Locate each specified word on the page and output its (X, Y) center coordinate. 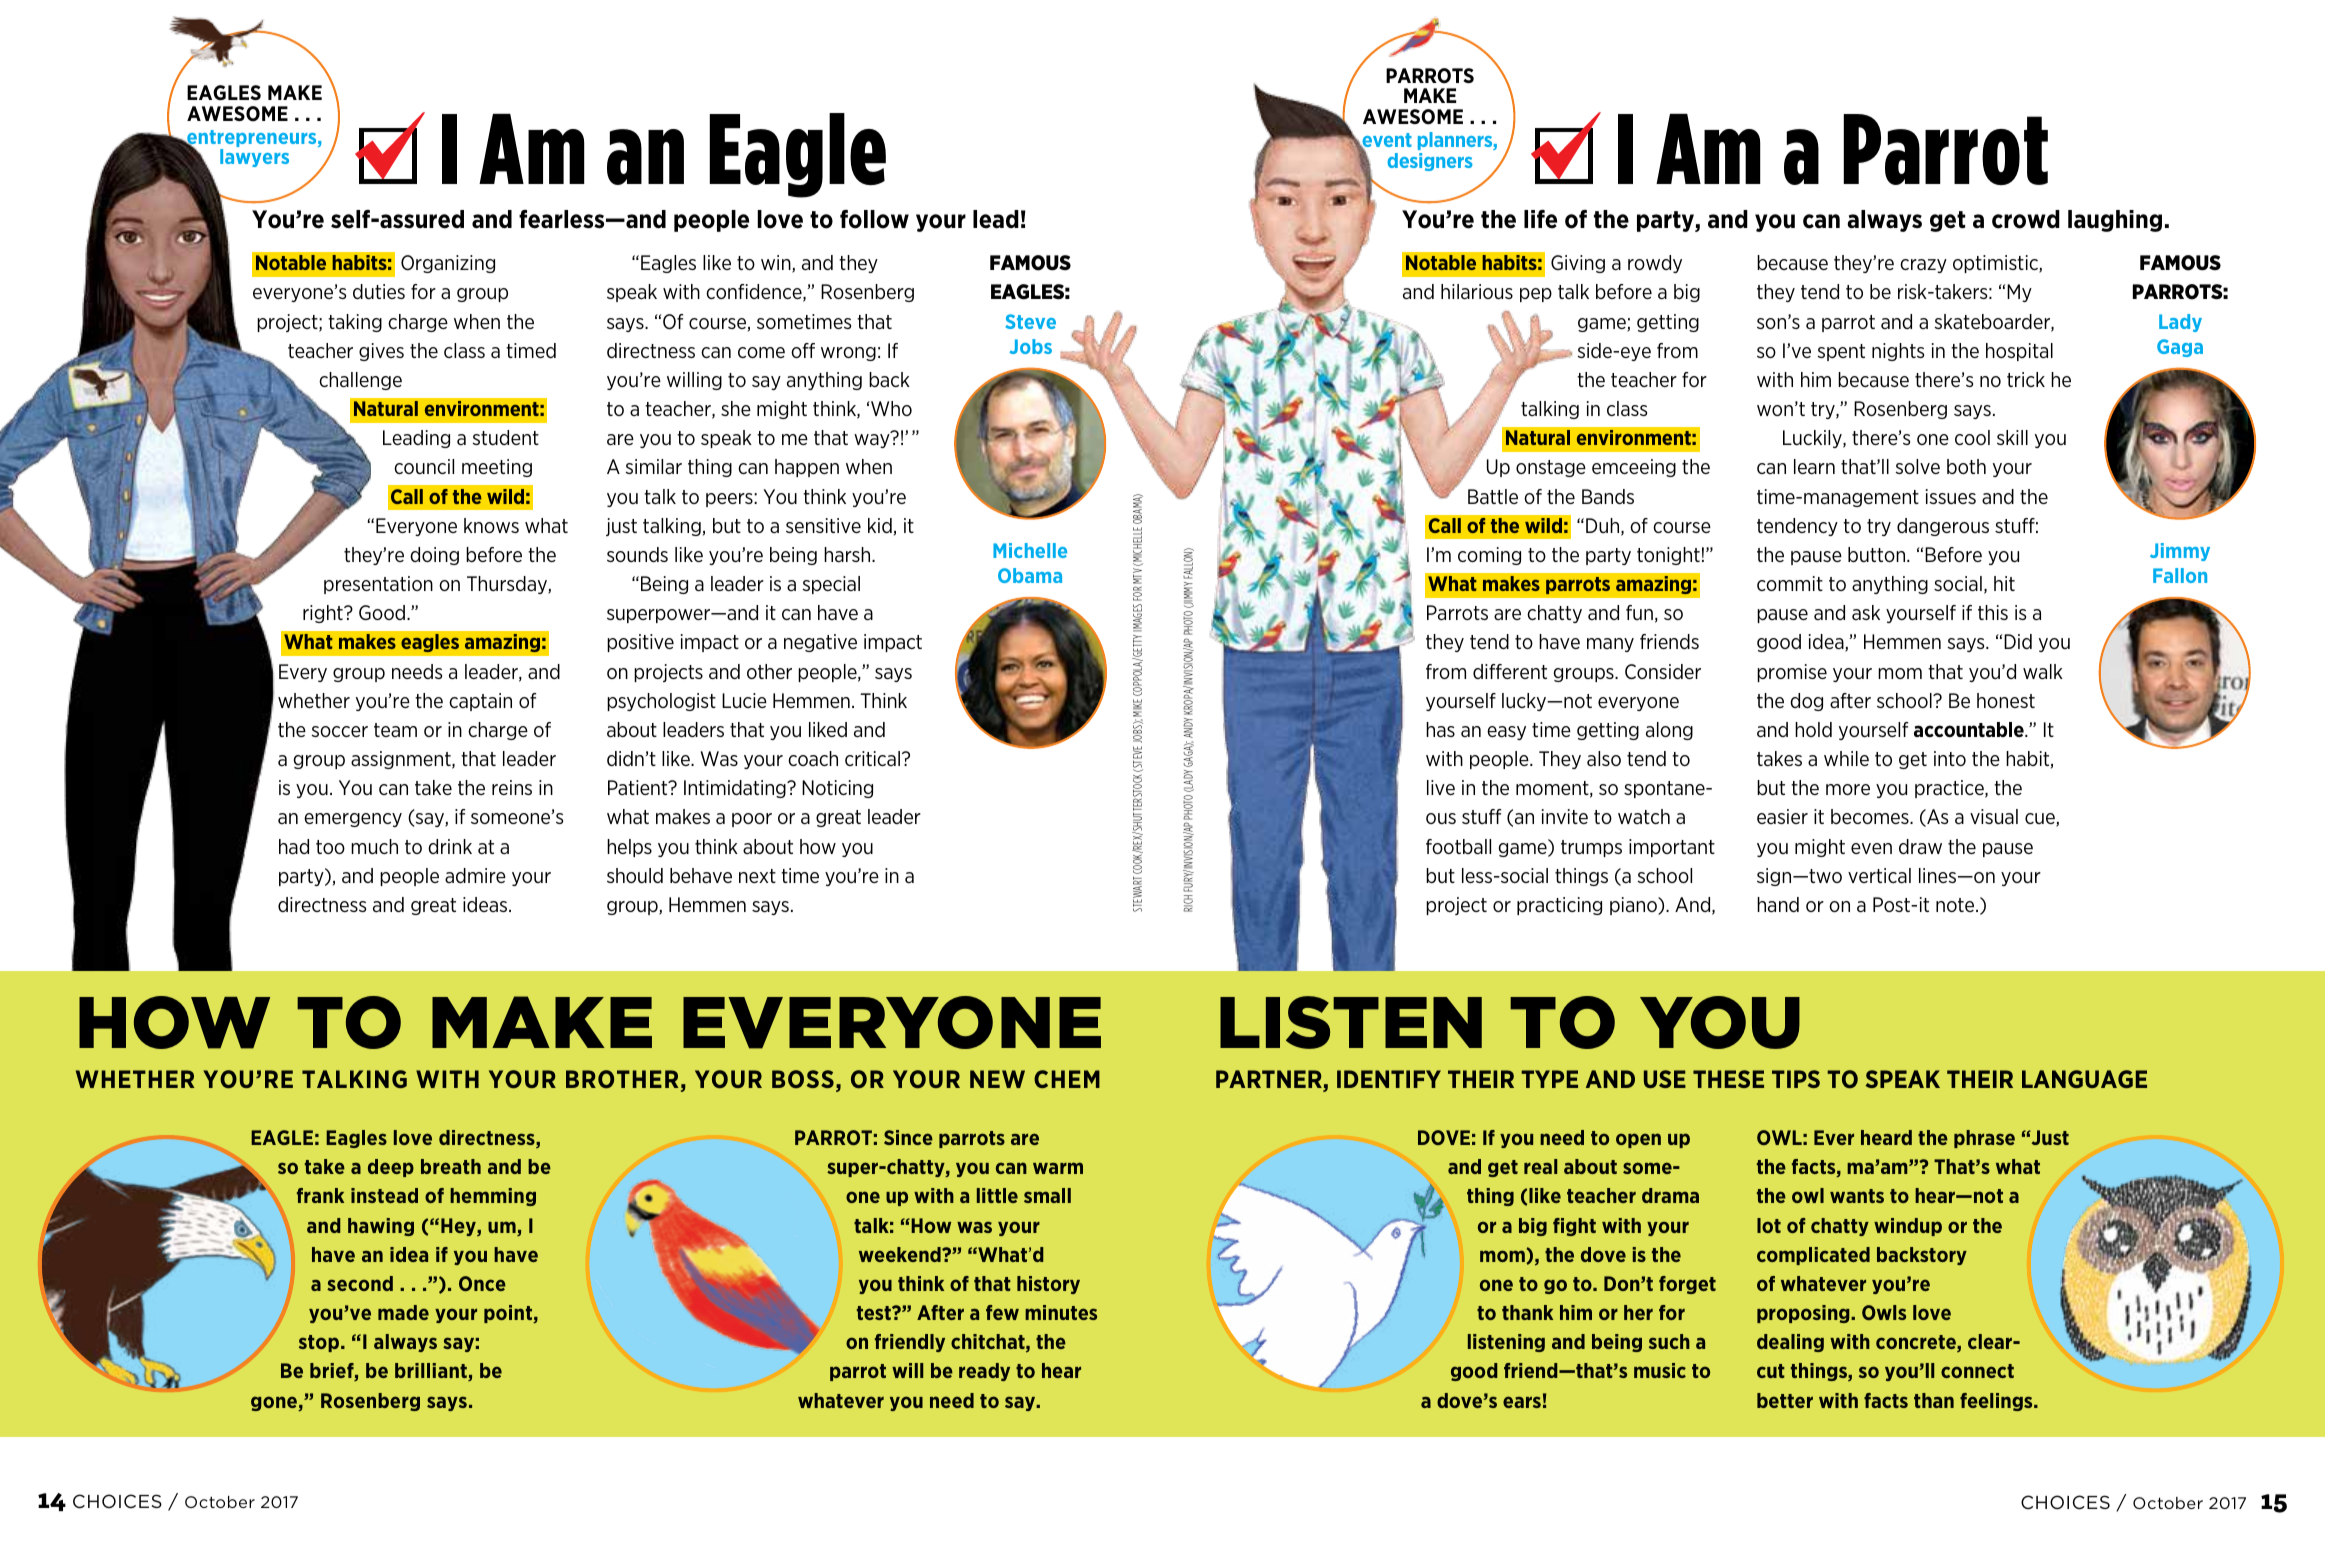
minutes (1061, 1312)
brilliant (432, 1372)
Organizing (448, 264)
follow (874, 219)
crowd (2026, 219)
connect (1977, 1371)
